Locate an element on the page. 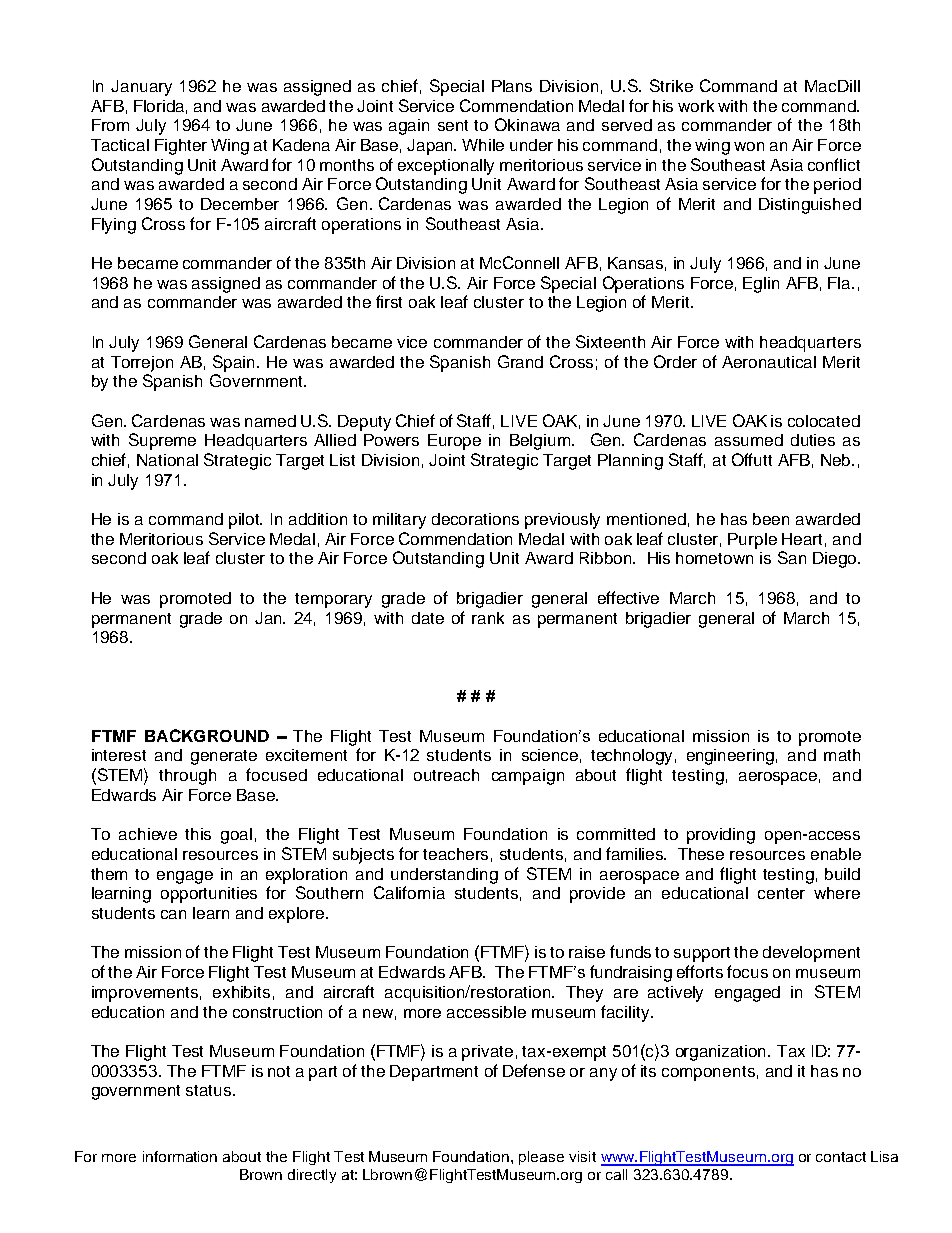 This page has height=1233, width=952. Fighter is located at coordinates (181, 147).
